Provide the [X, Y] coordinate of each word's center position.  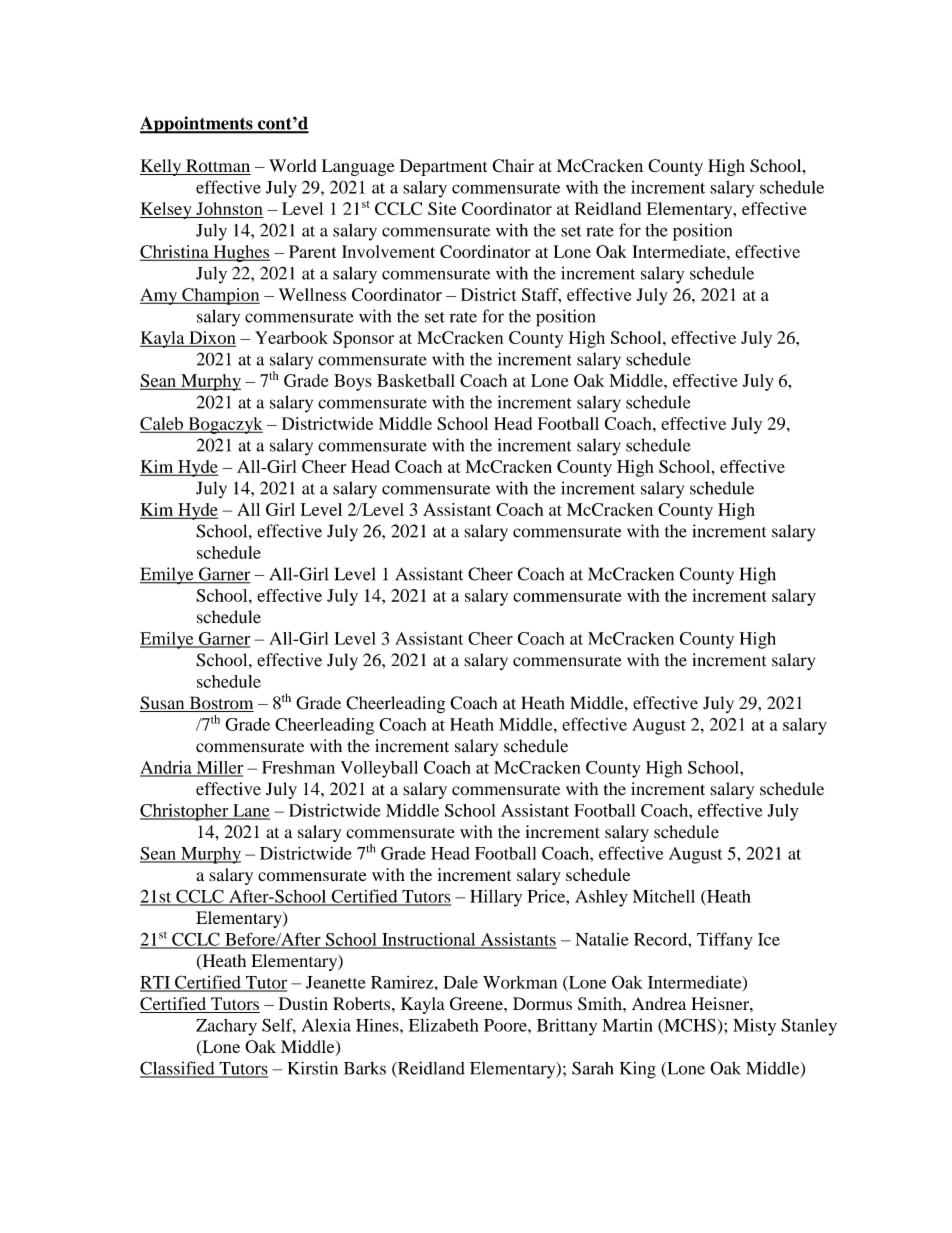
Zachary [226, 1027]
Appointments [197, 125]
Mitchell [664, 896]
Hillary [496, 898]
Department [443, 167]
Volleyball [379, 769]
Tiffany [725, 941]
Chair [513, 165]
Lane [250, 811]
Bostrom [220, 704]
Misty [754, 1027]
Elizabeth [444, 1025]
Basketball [416, 380]
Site [442, 208]
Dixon [211, 338]
